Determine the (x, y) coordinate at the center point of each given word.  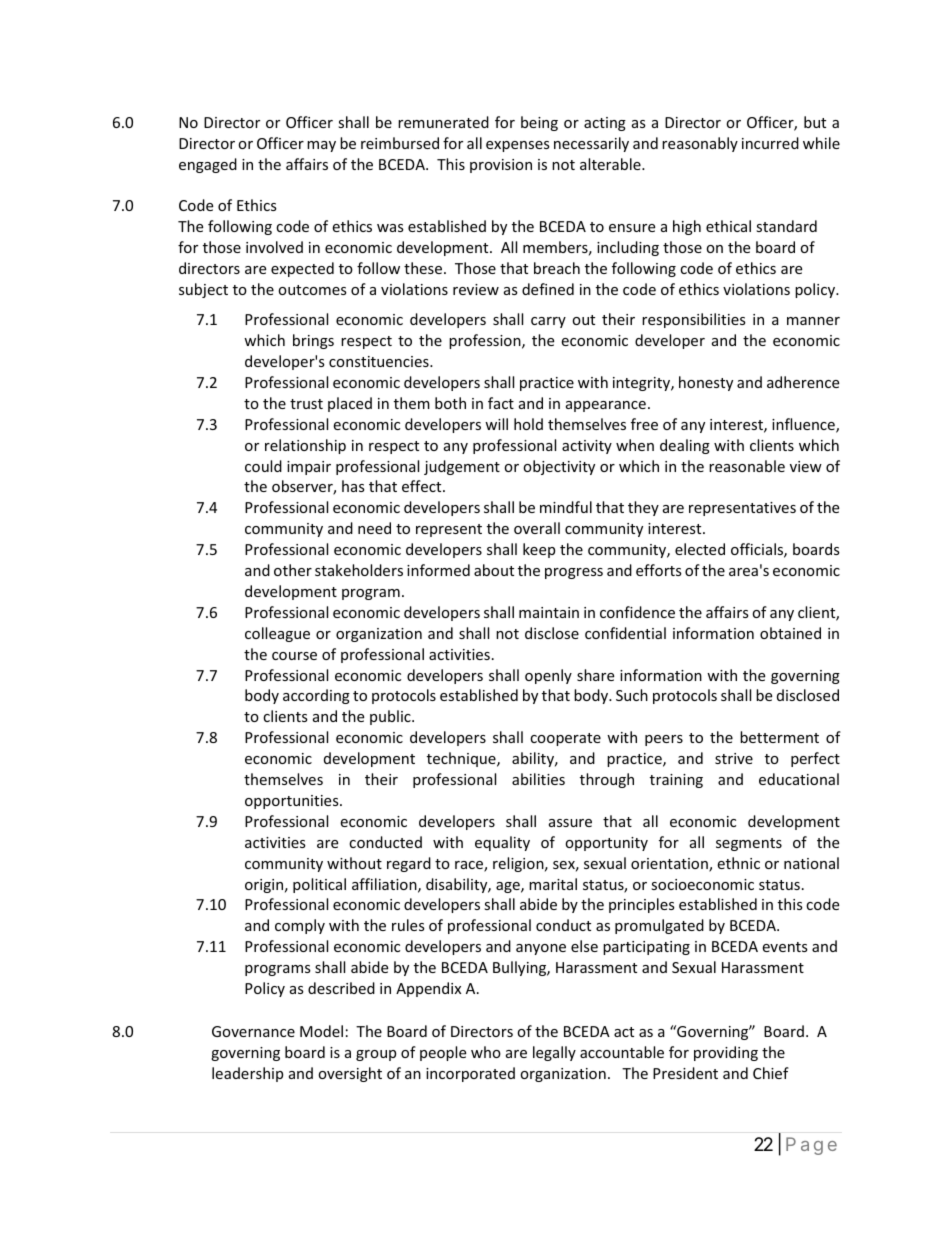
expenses (518, 146)
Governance (253, 1031)
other (293, 570)
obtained (790, 633)
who (486, 1052)
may (321, 146)
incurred (770, 143)
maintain (549, 612)
